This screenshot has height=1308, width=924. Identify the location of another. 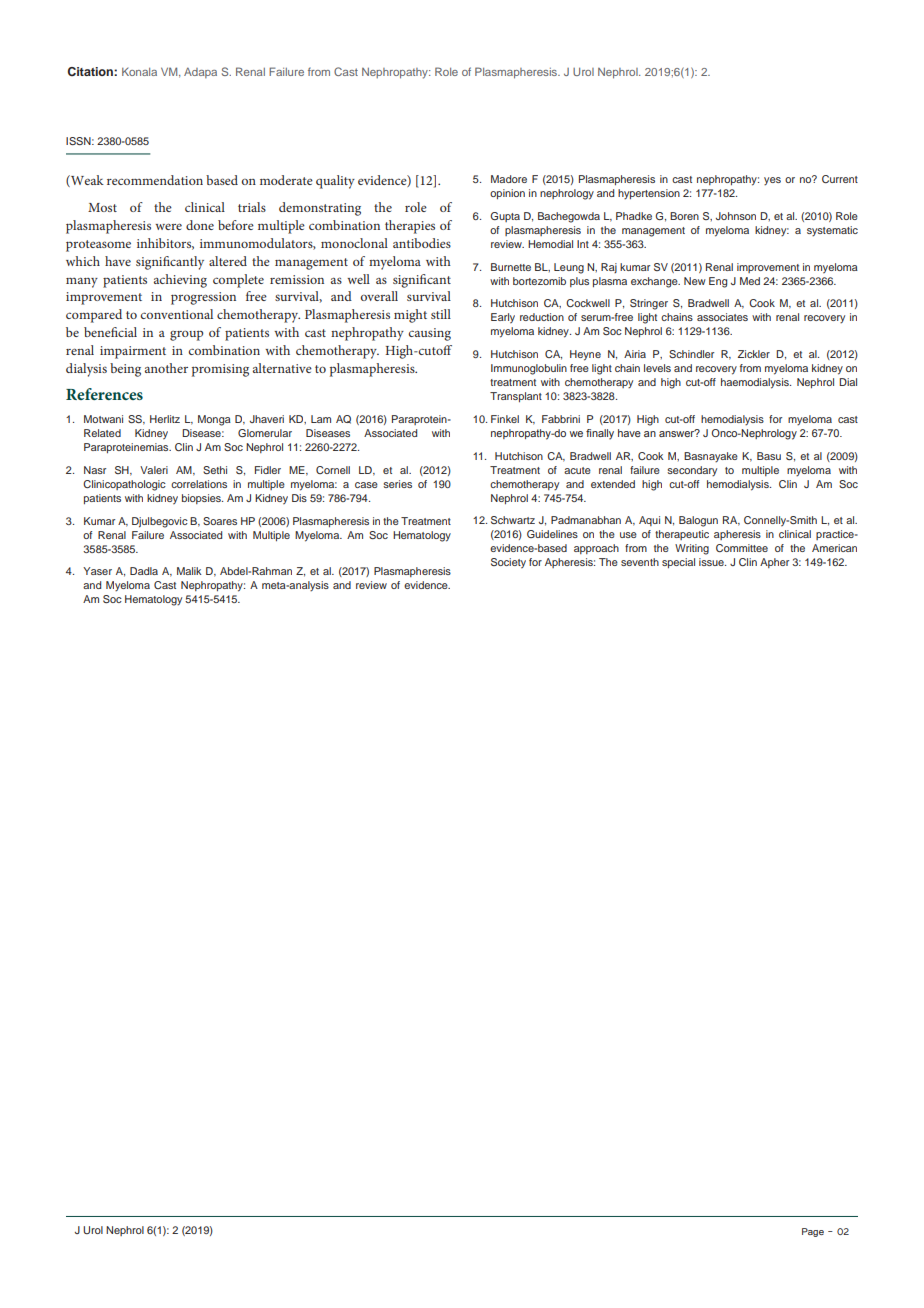
(166, 368).
